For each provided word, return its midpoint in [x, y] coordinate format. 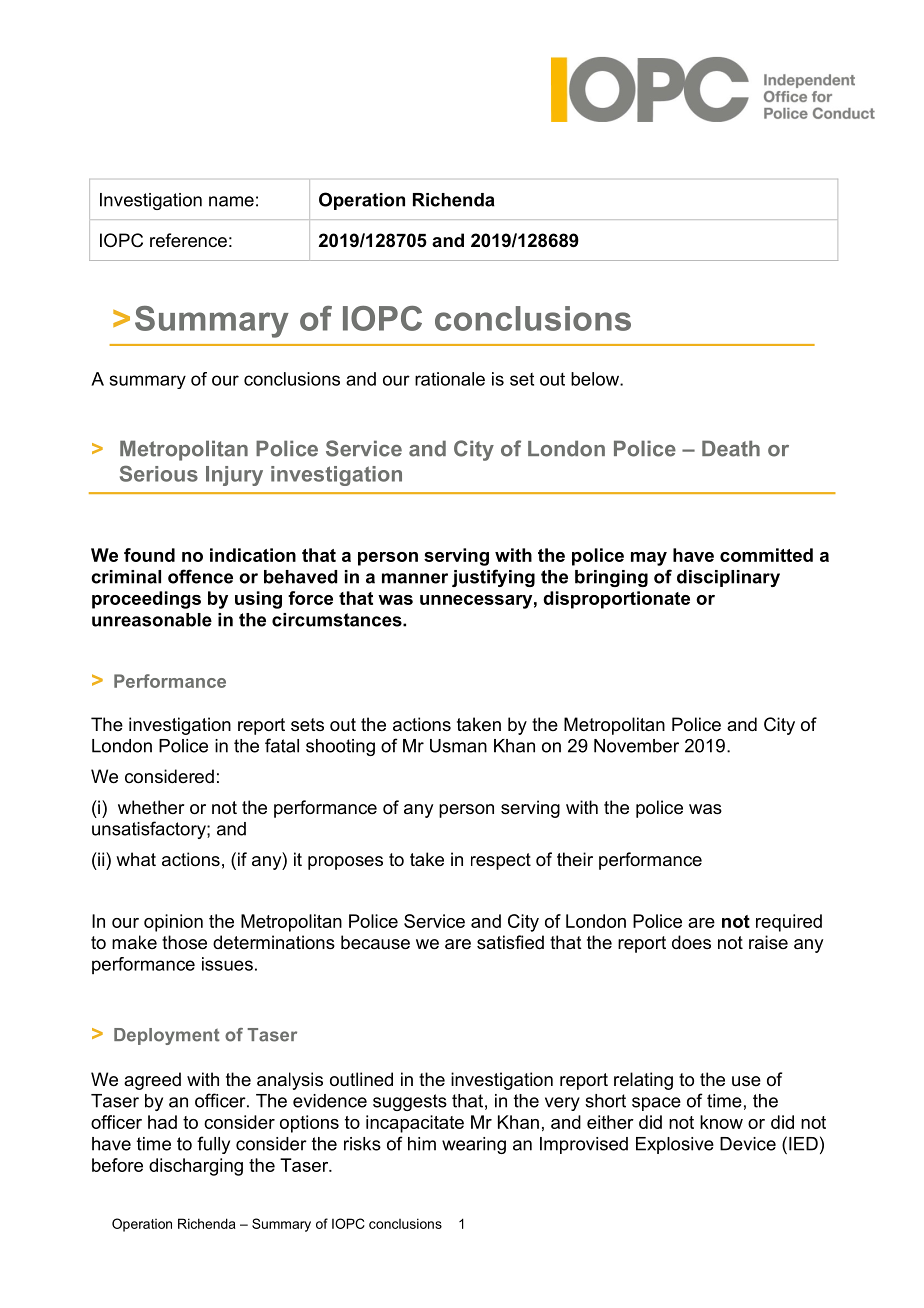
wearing [474, 1145]
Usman [458, 746]
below [596, 379]
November [636, 746]
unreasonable [152, 620]
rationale [450, 379]
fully [213, 1145]
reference [188, 240]
